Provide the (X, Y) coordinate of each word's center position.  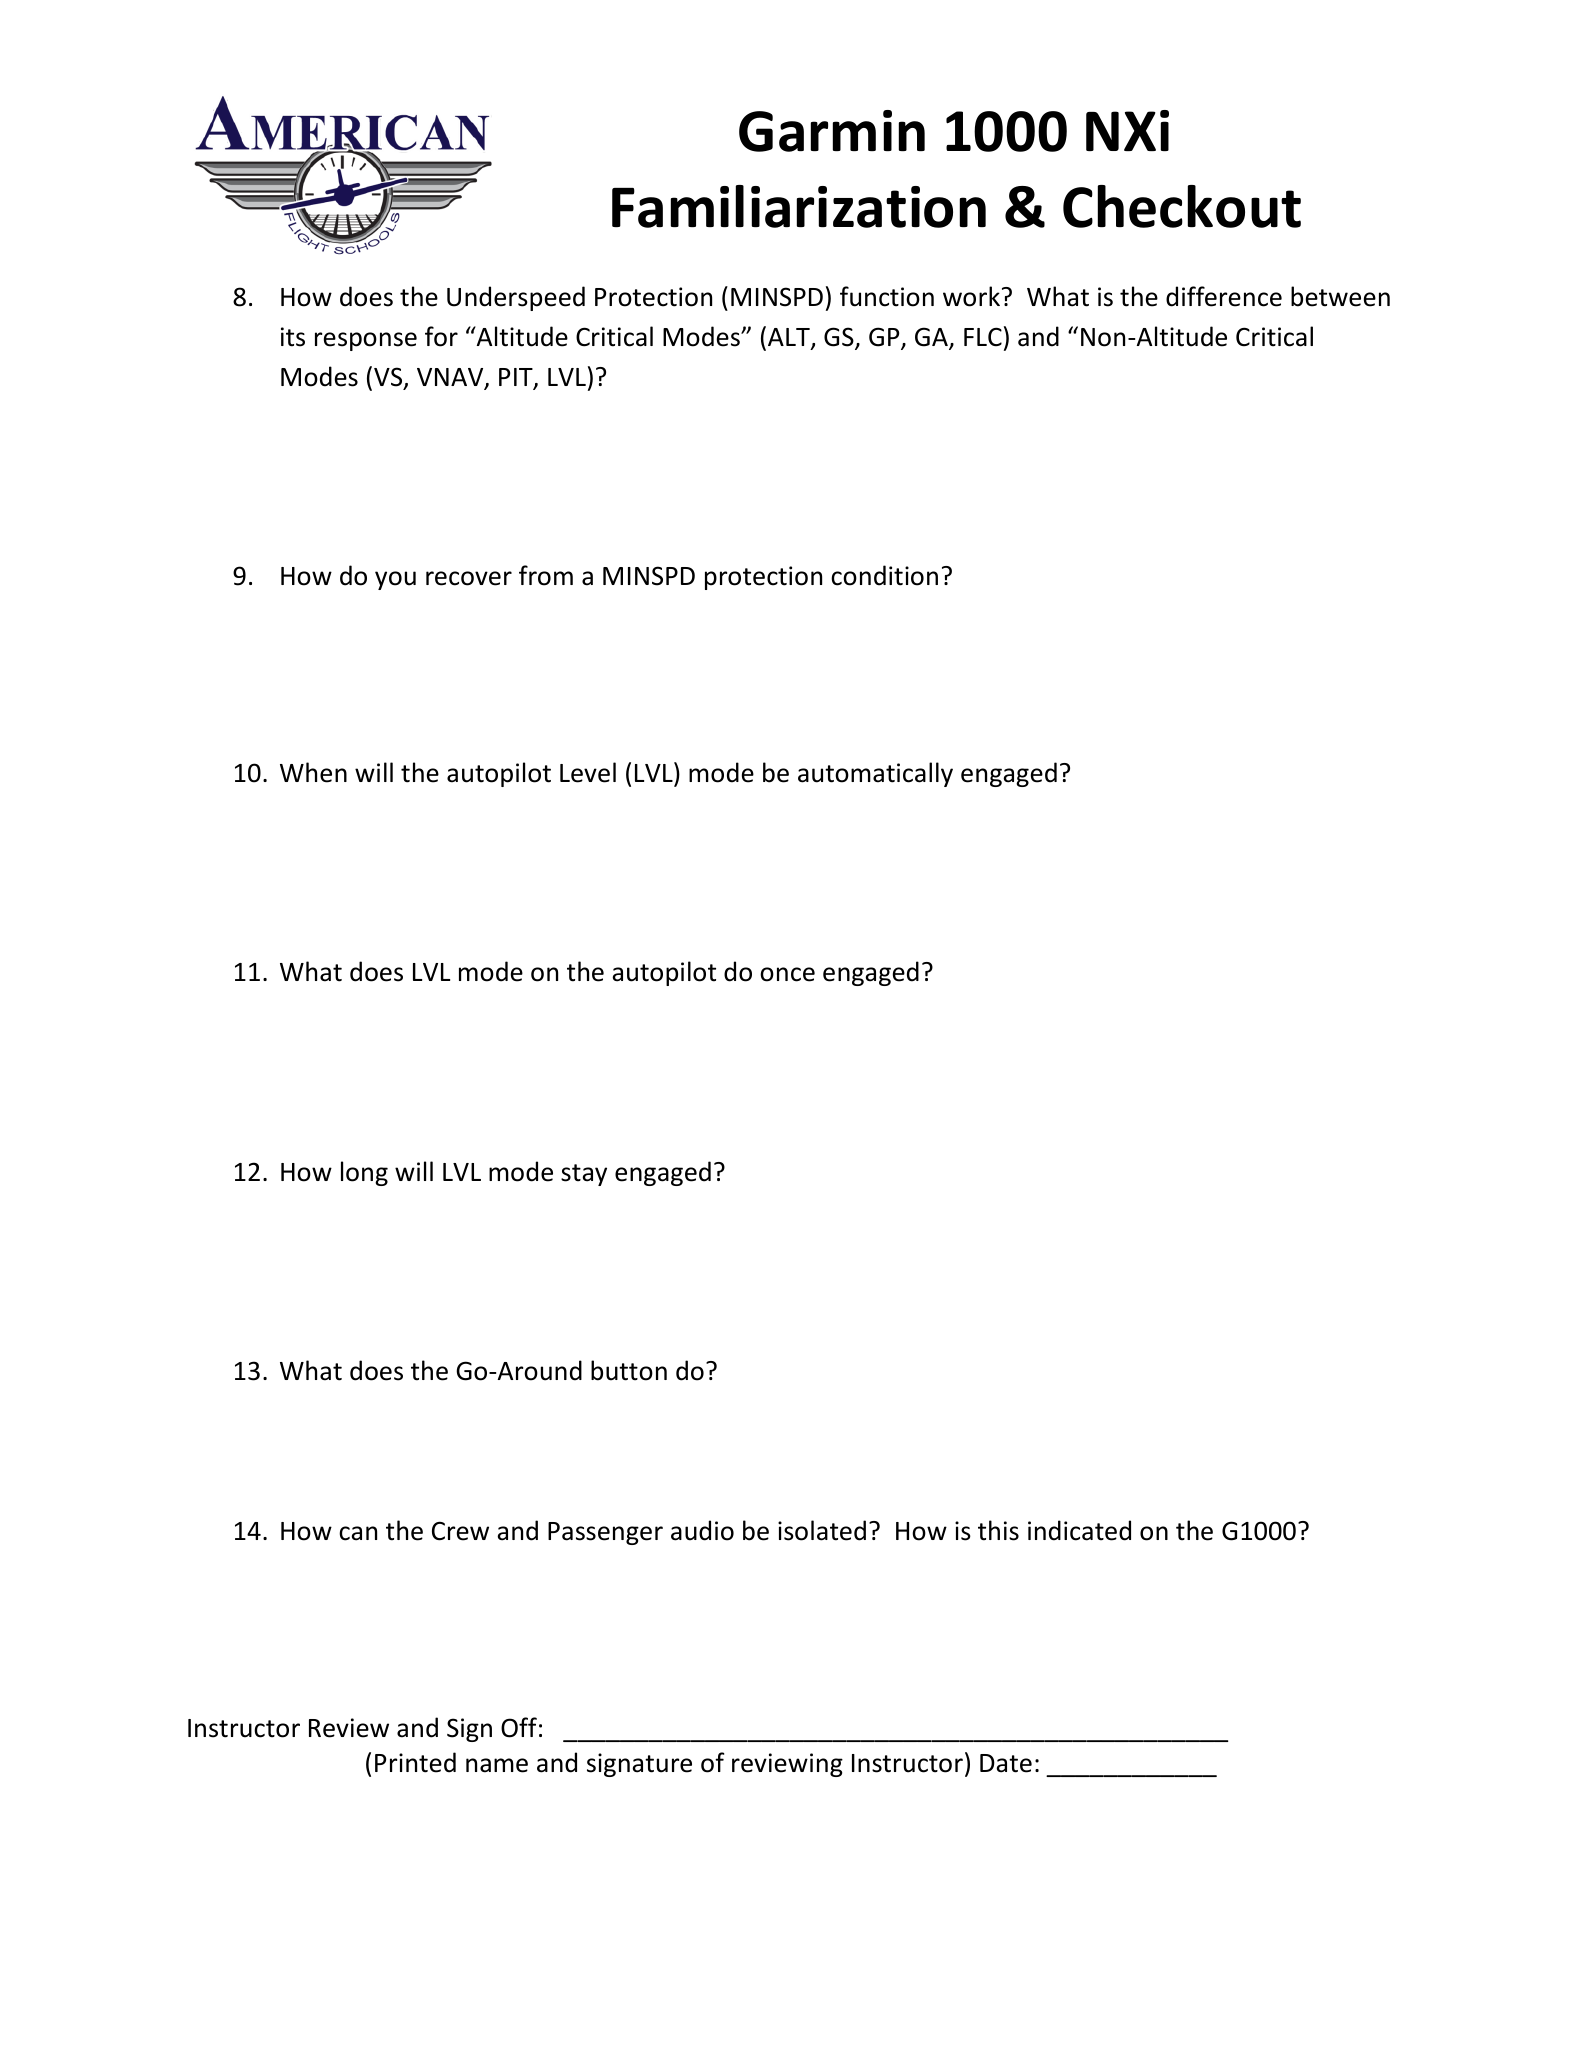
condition (884, 575)
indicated (1079, 1530)
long (364, 1173)
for (441, 336)
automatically (875, 774)
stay (584, 1175)
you (395, 580)
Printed (415, 1762)
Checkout (1182, 206)
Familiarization (799, 206)
